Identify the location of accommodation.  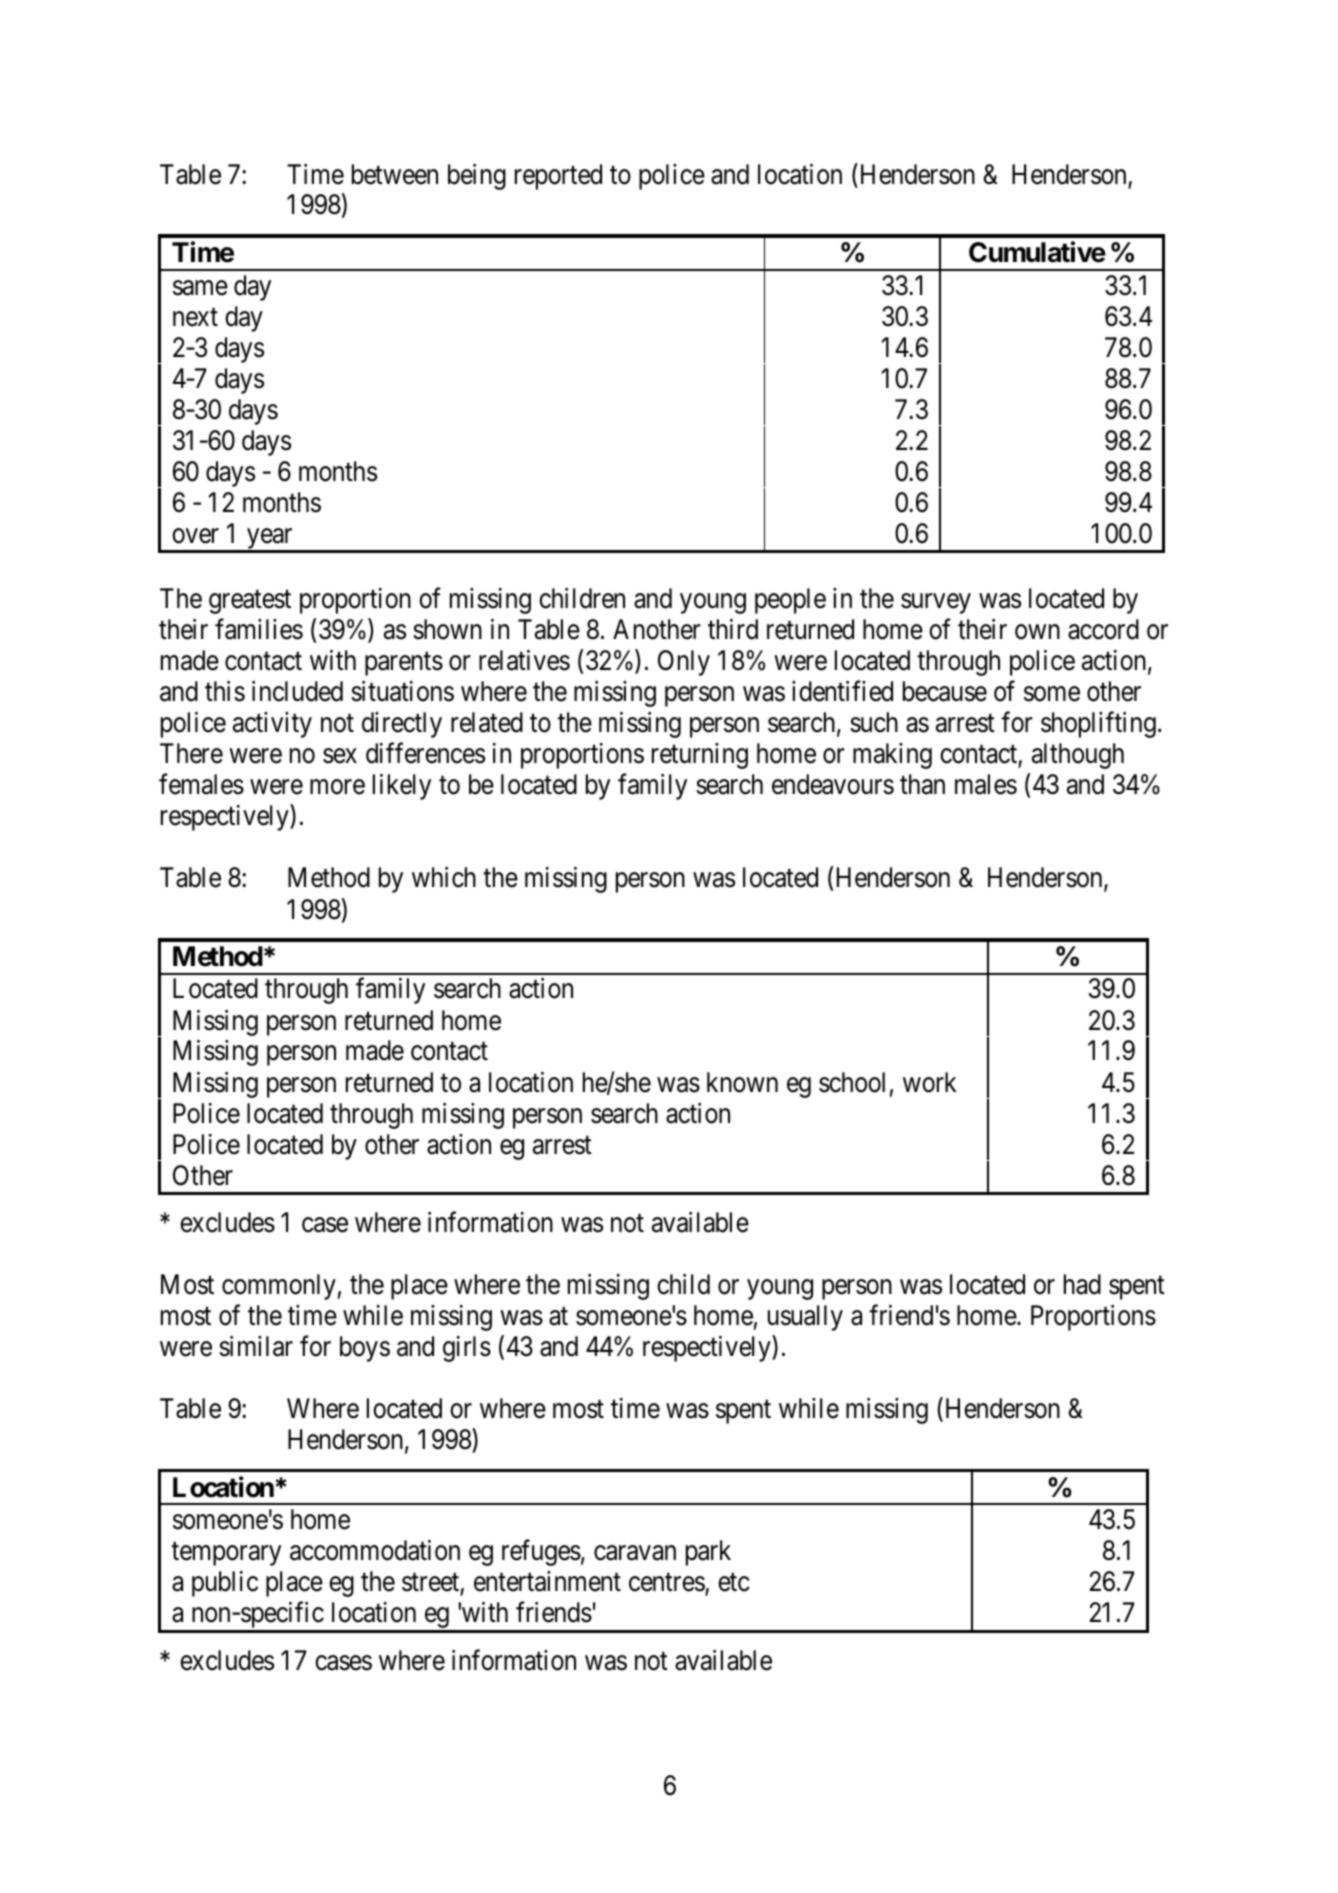
(375, 1550).
